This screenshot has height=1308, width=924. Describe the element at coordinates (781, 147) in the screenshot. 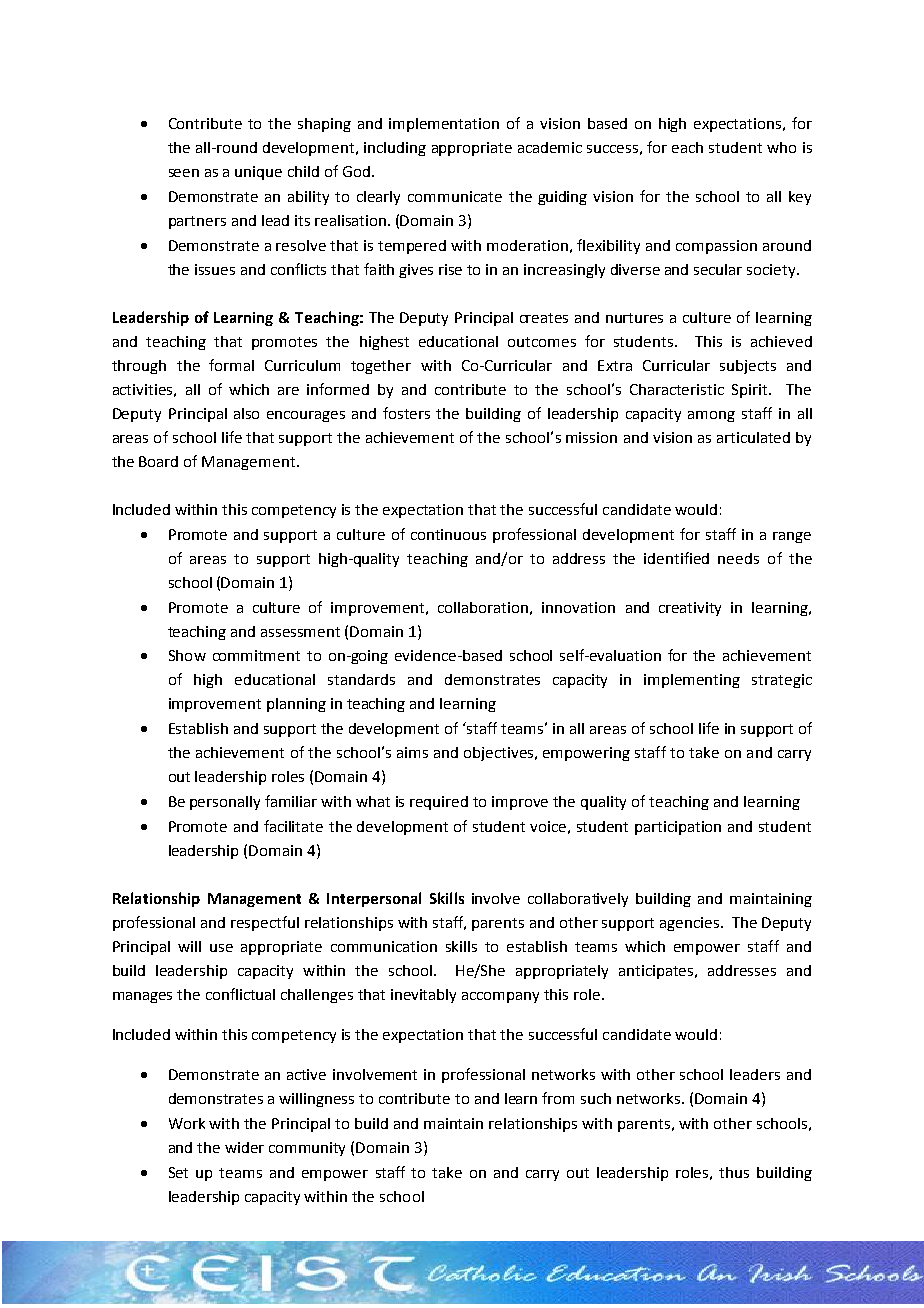

I see `who` at that location.
